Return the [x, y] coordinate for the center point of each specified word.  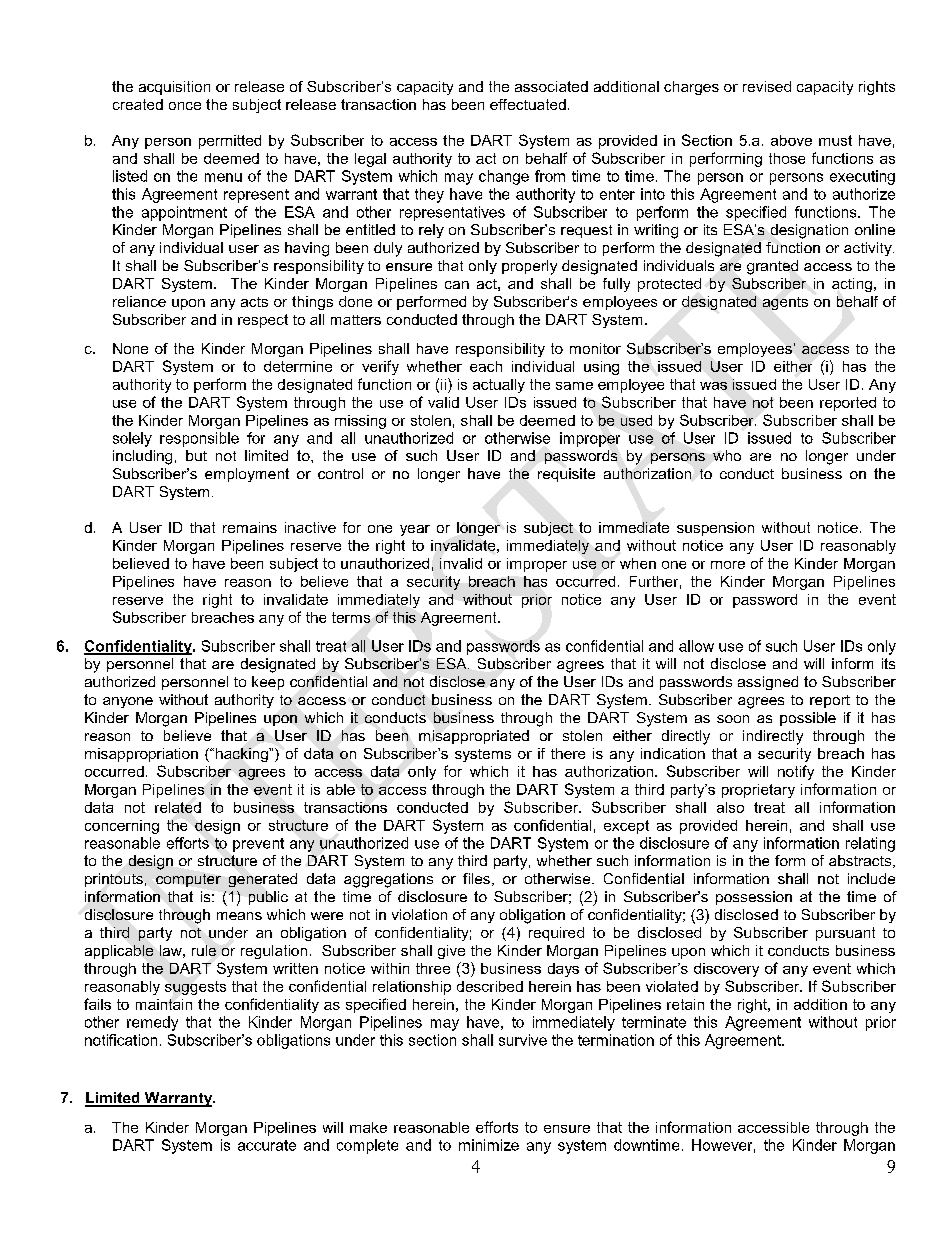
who [727, 455]
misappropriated [474, 737]
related [178, 807]
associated [551, 86]
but [196, 455]
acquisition [174, 88]
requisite [566, 475]
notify [796, 772]
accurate [267, 1145]
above [791, 140]
